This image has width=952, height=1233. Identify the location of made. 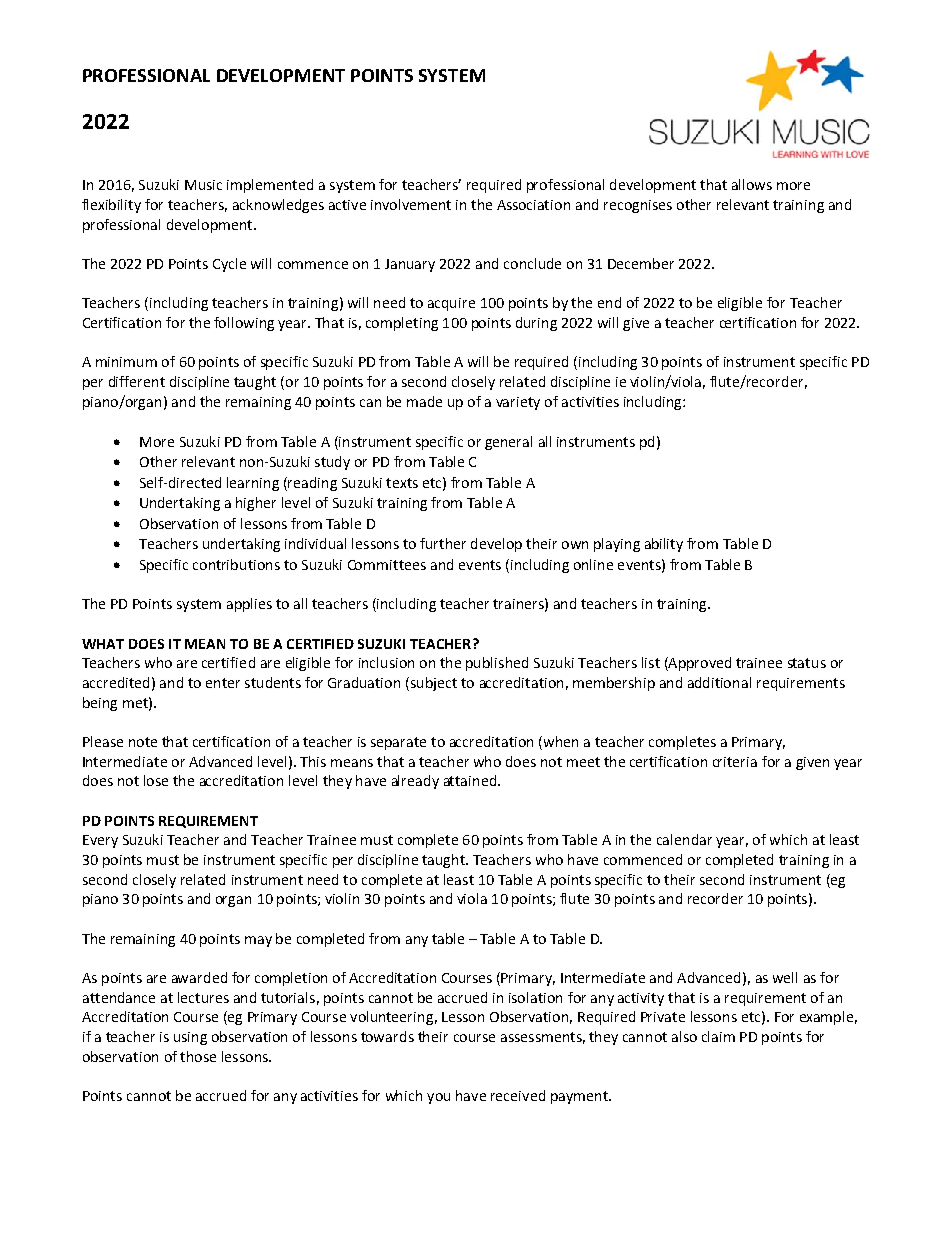
(424, 401).
